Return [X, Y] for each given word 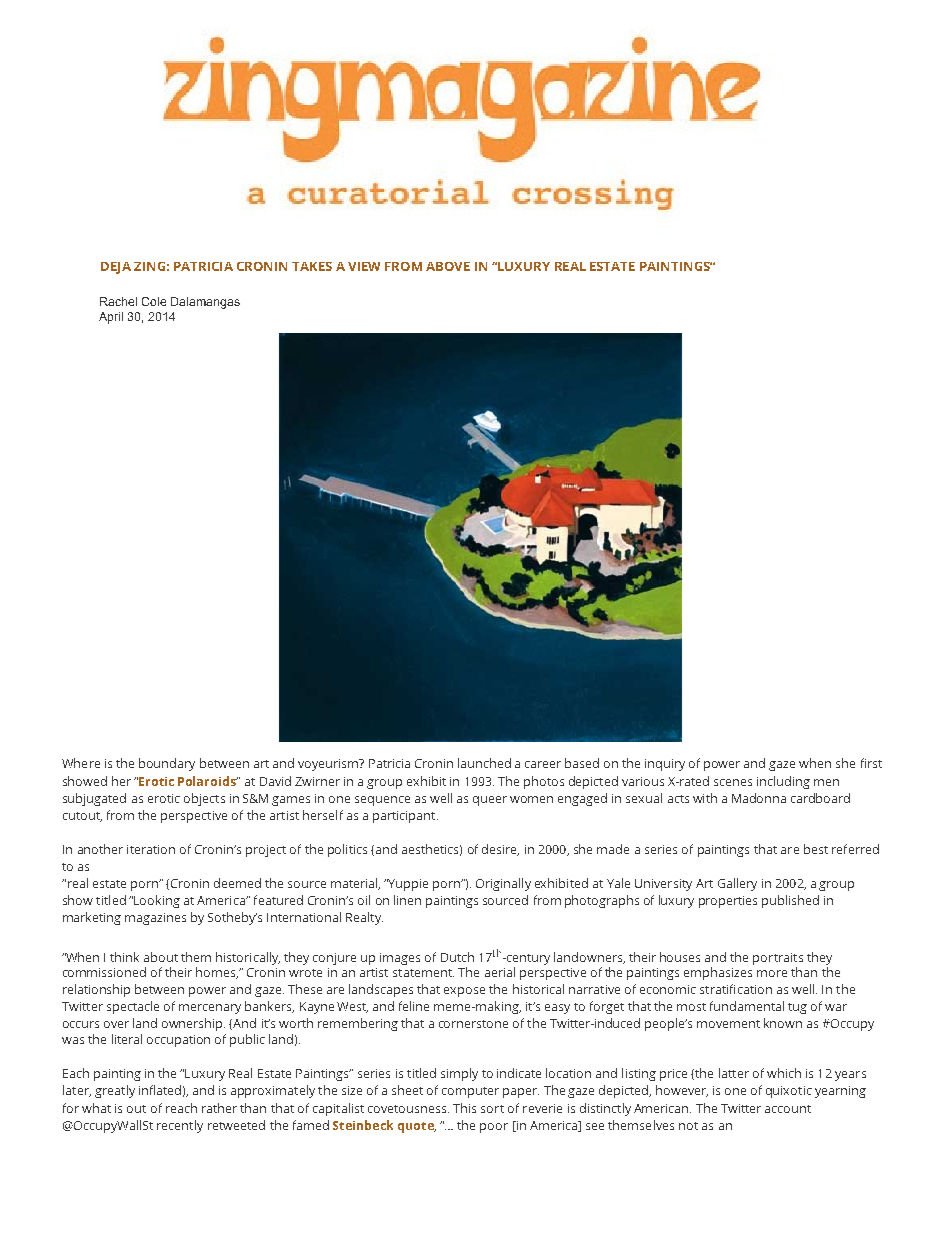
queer [490, 801]
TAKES [312, 266]
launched [484, 763]
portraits [778, 959]
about [161, 957]
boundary [167, 764]
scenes [733, 782]
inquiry [665, 765]
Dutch [457, 957]
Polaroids [208, 781]
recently [180, 1126]
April [111, 318]
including [783, 782]
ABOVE [448, 266]
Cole [154, 301]
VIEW [364, 266]
